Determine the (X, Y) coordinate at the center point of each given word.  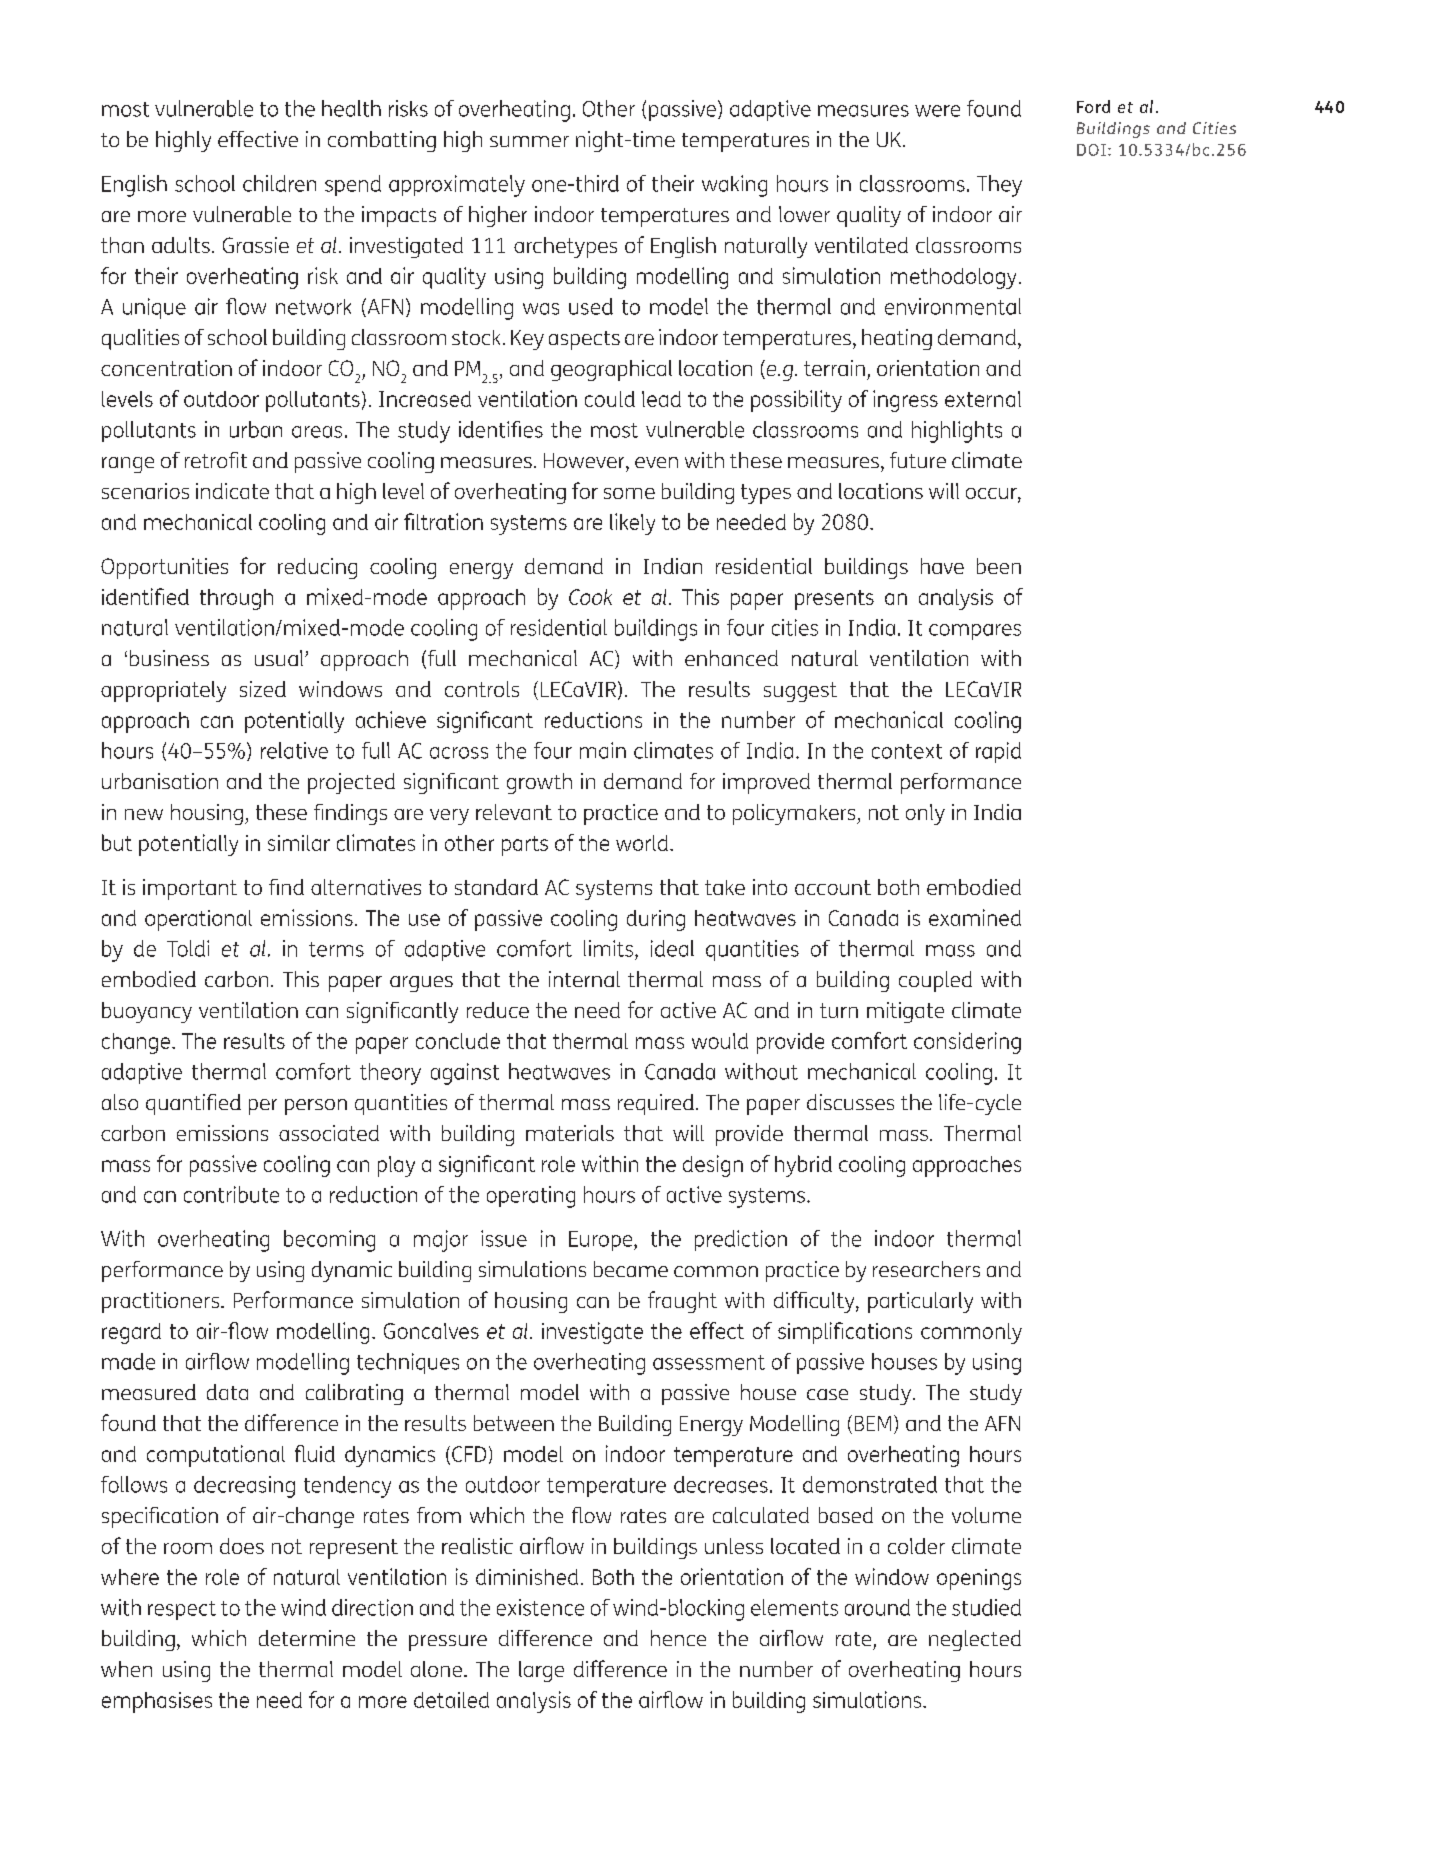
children (279, 183)
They (999, 186)
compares (975, 632)
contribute (231, 1194)
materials (570, 1133)
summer (529, 141)
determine (307, 1638)
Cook (590, 597)
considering (967, 1043)
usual (280, 658)
